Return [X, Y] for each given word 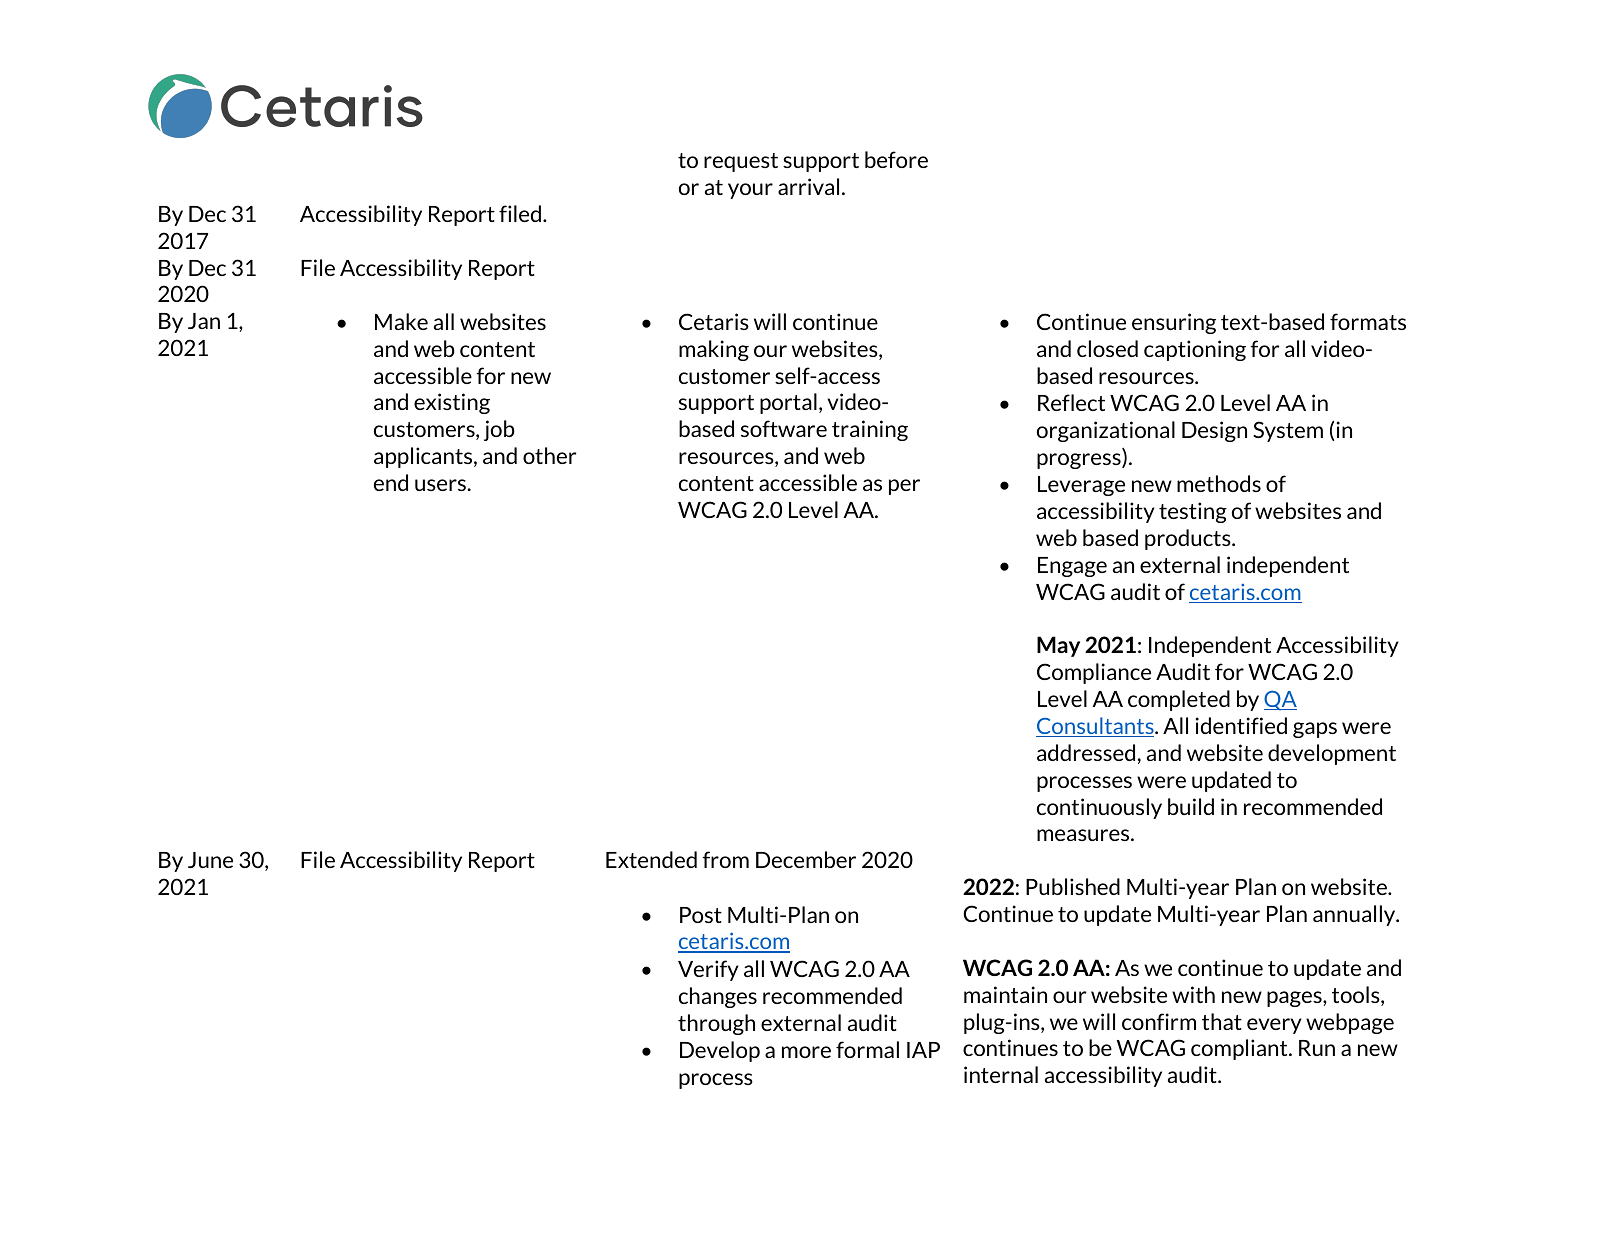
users [440, 485]
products [1189, 539]
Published [1073, 886]
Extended [651, 859]
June [210, 860]
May [1058, 646]
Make [401, 321]
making [714, 350]
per [904, 487]
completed [1179, 700]
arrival [808, 186]
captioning [1195, 350]
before [896, 159]
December [806, 859]
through [716, 1024]
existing [452, 403]
